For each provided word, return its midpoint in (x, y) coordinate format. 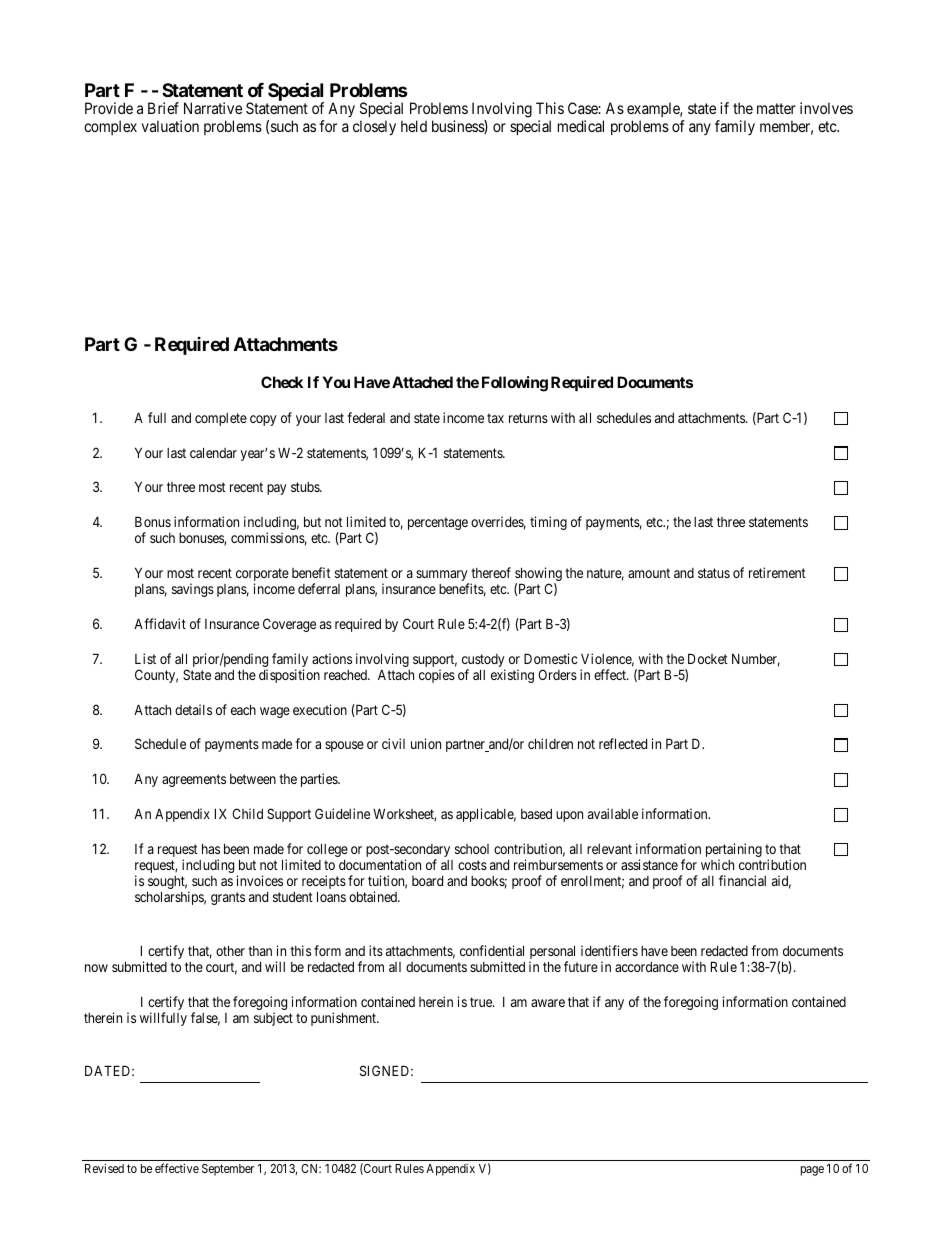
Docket (708, 658)
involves (826, 108)
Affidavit (160, 623)
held (414, 126)
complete (221, 419)
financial (742, 880)
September (228, 1170)
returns (528, 418)
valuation (170, 126)
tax (495, 418)
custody (483, 662)
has (211, 848)
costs (472, 865)
